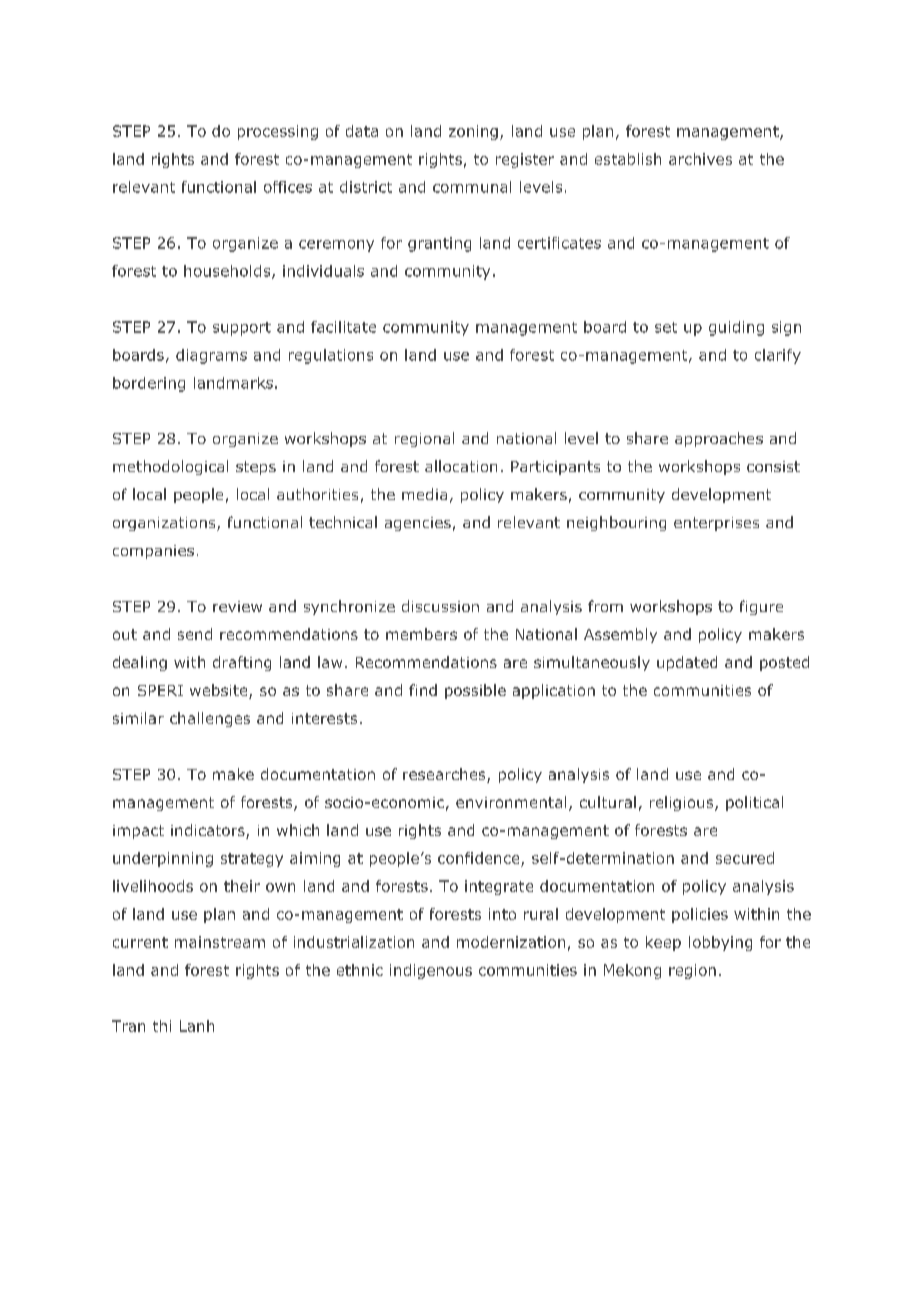 The height and width of the screenshot is (1308, 924). What do you see at coordinates (736, 328) in the screenshot?
I see `guiding` at bounding box center [736, 328].
